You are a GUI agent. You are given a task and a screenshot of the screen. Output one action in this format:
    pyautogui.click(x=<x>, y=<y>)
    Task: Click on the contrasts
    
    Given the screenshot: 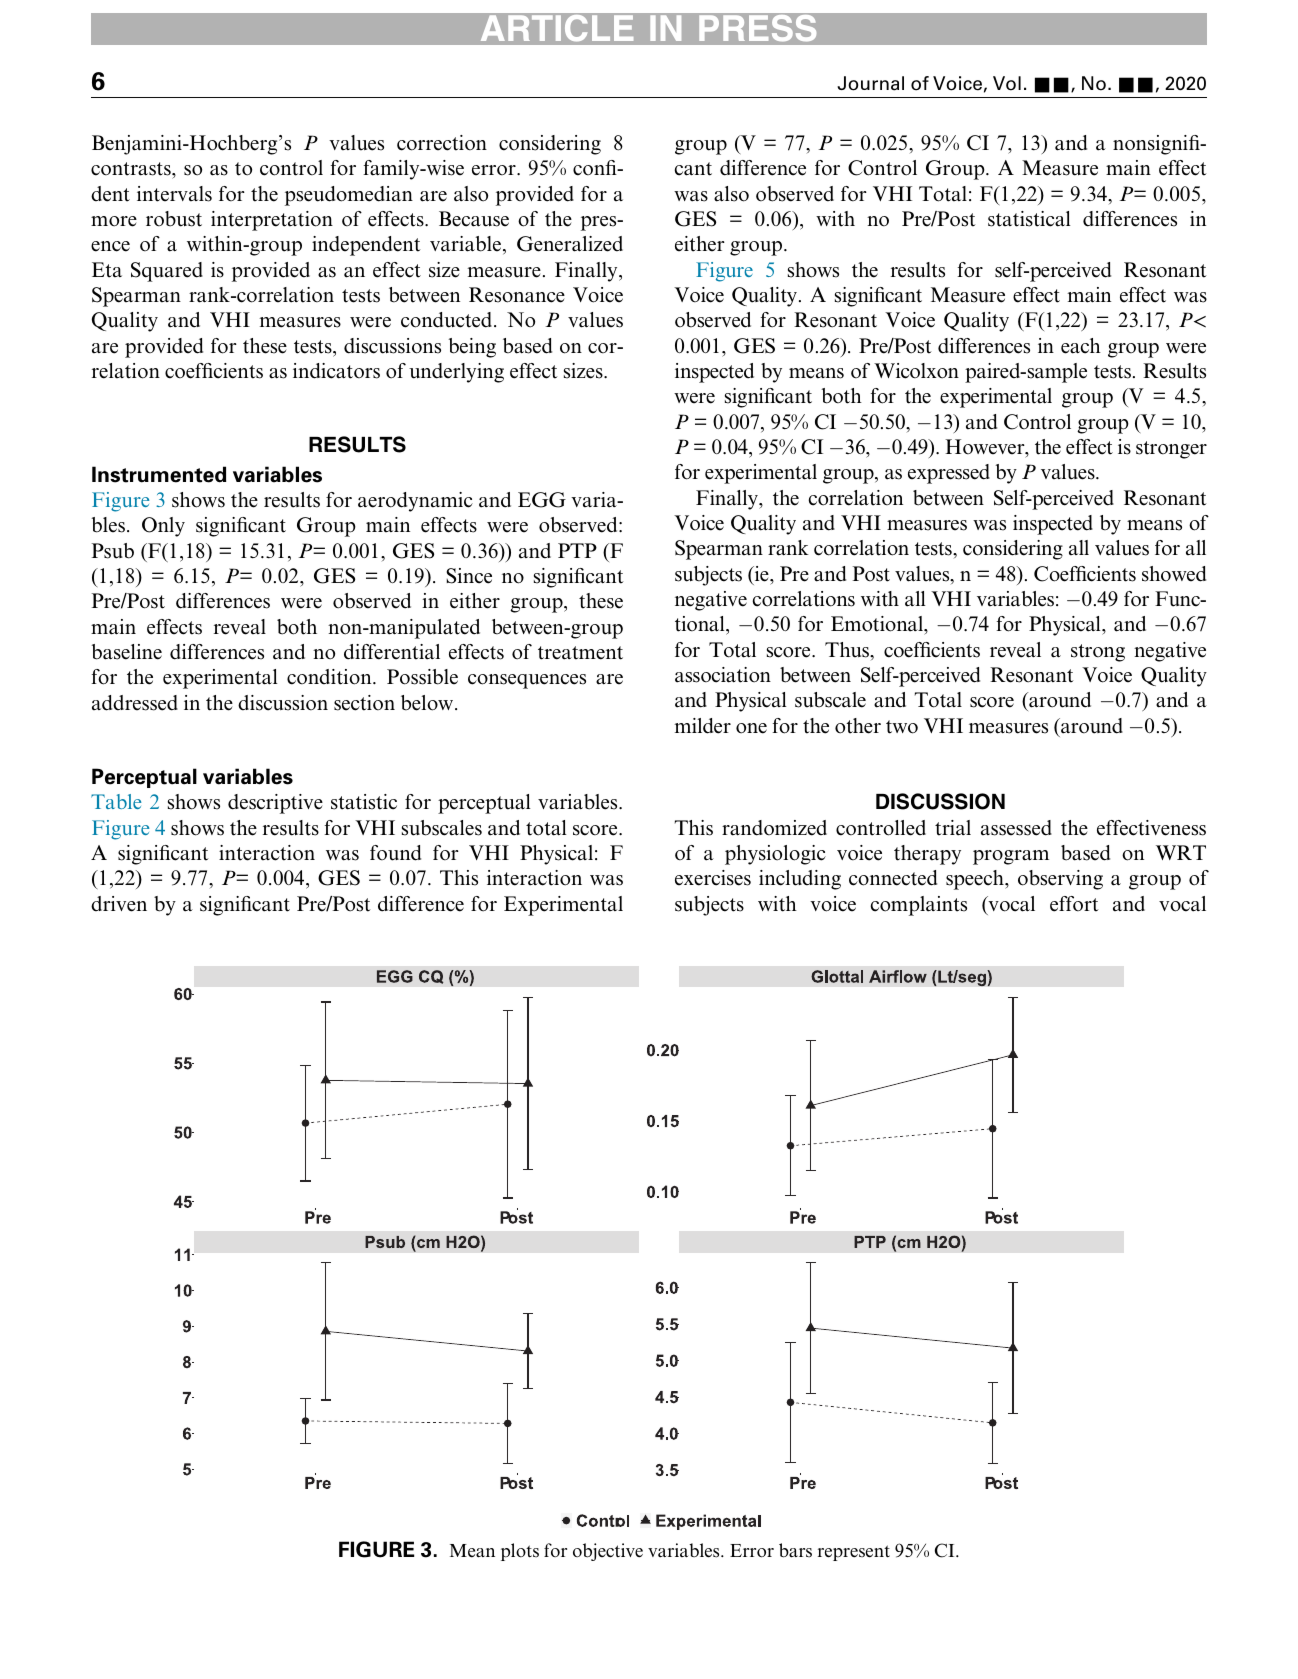 What is the action you would take?
    pyautogui.click(x=132, y=169)
